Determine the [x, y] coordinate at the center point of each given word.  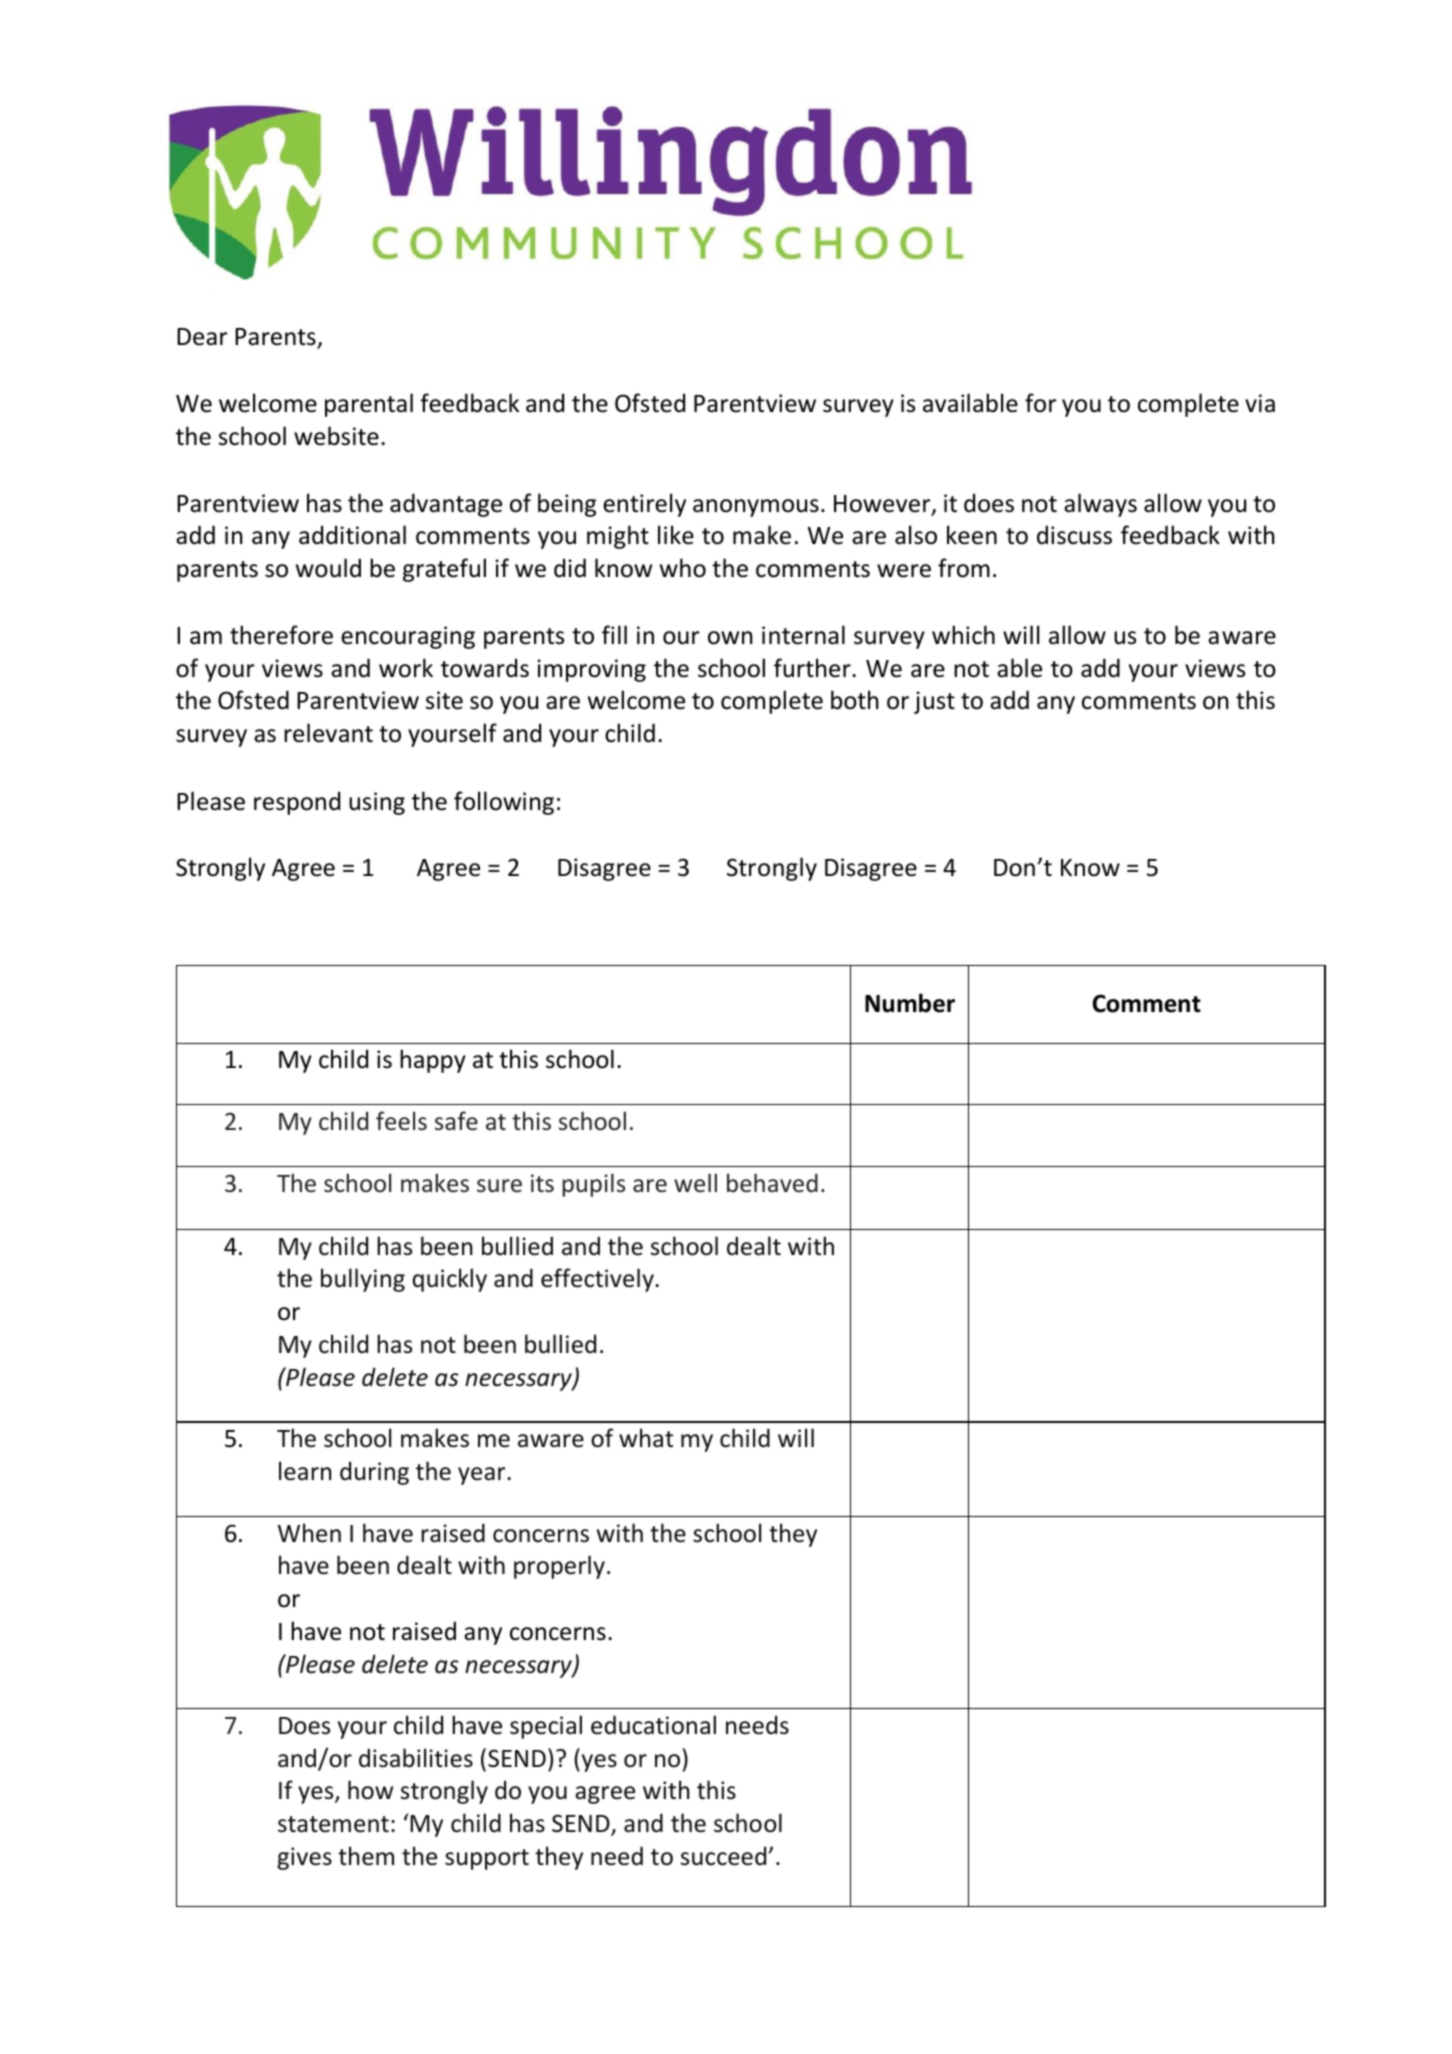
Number [910, 1003]
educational [653, 1725]
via [1260, 403]
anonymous [756, 508]
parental [369, 405]
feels [401, 1121]
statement [333, 1824]
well [695, 1183]
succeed [723, 1856]
